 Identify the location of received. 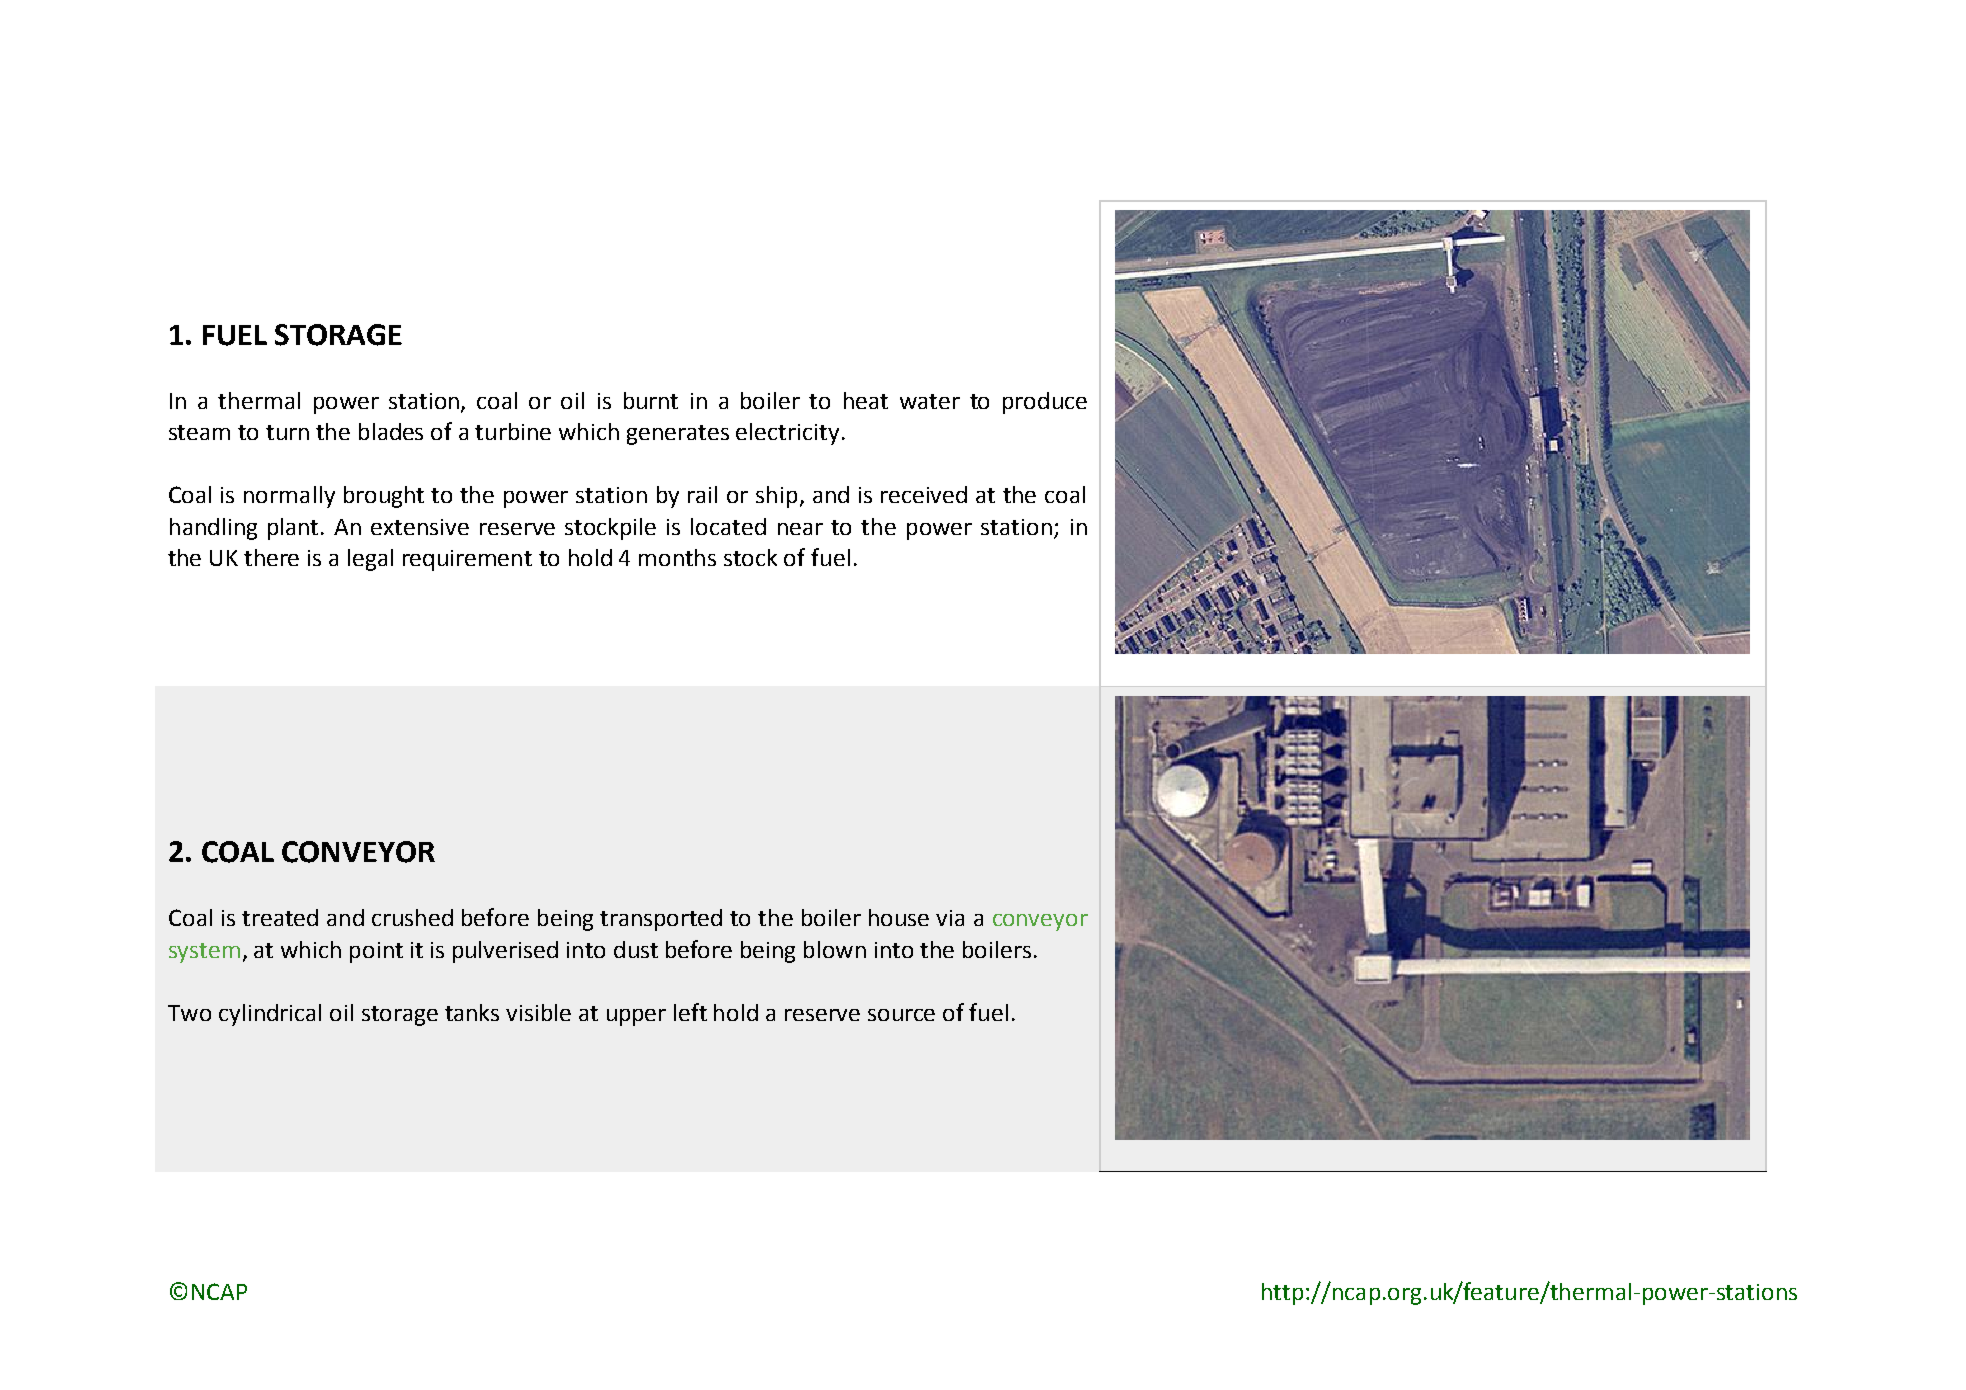
(924, 494).
